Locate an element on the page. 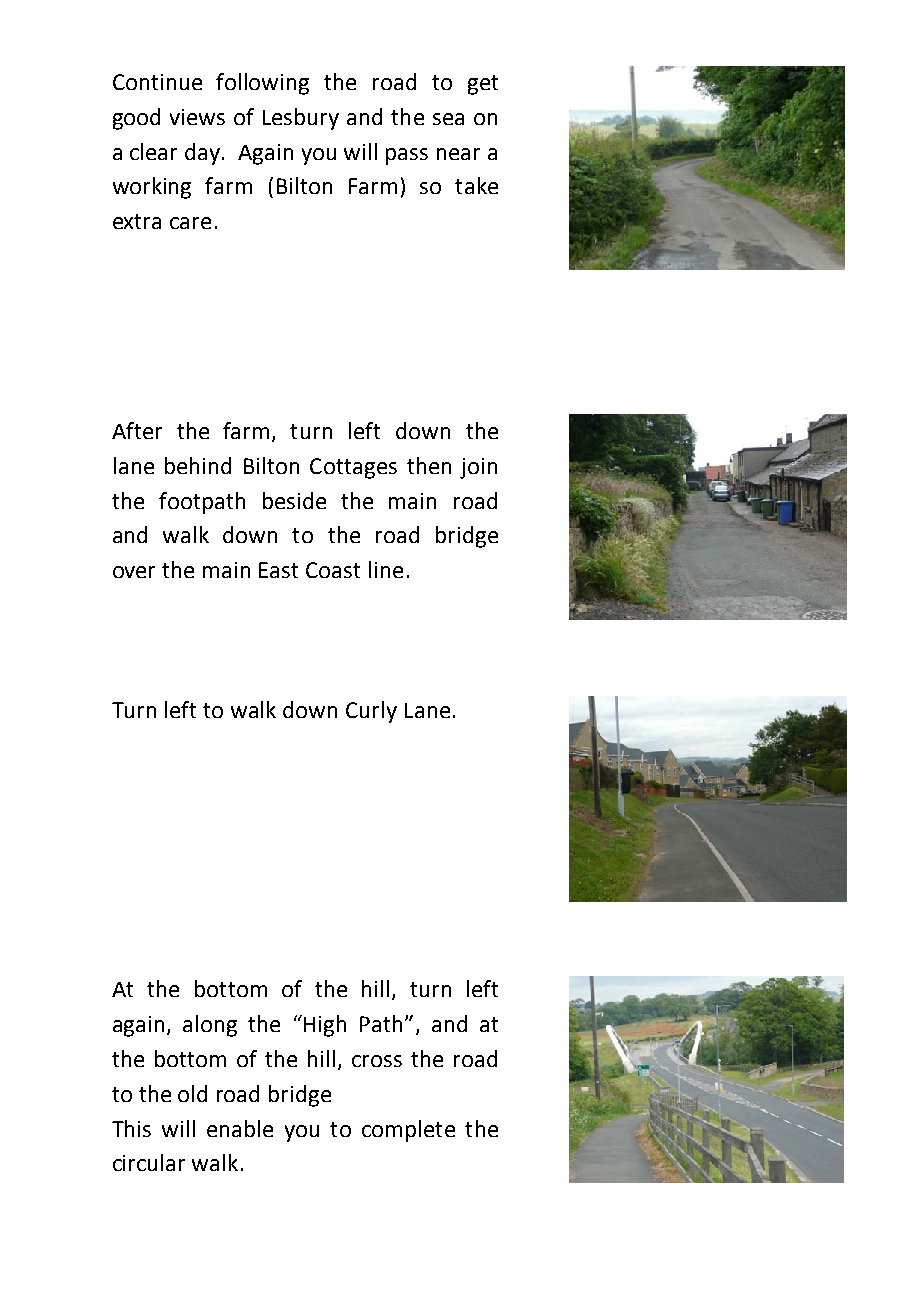 The height and width of the document is (1308, 924). over is located at coordinates (134, 572).
